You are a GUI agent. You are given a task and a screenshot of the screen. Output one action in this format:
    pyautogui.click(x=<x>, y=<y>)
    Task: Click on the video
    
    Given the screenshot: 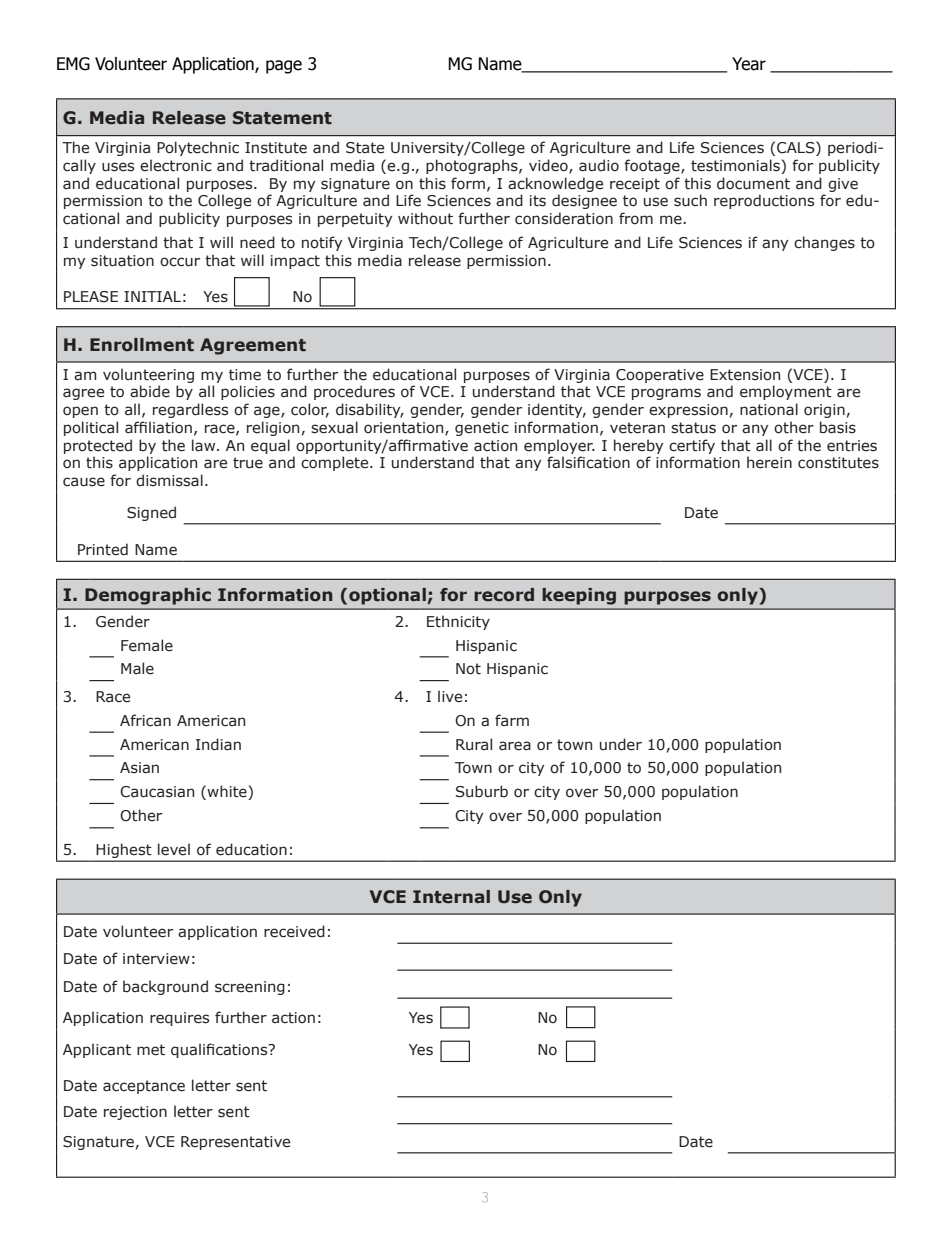 What is the action you would take?
    pyautogui.click(x=549, y=166)
